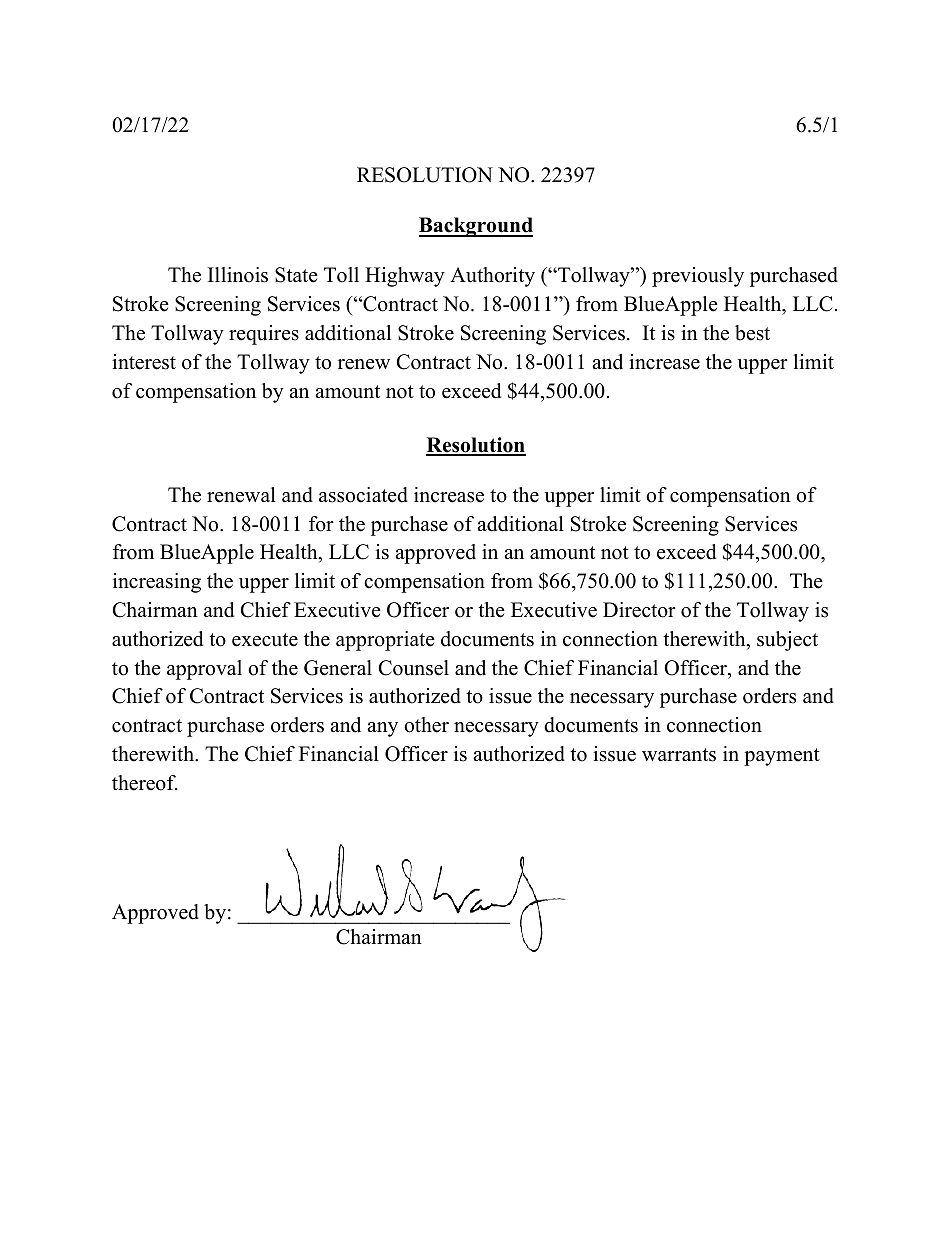 The width and height of the page is (952, 1233). I want to click on interest, so click(144, 362).
